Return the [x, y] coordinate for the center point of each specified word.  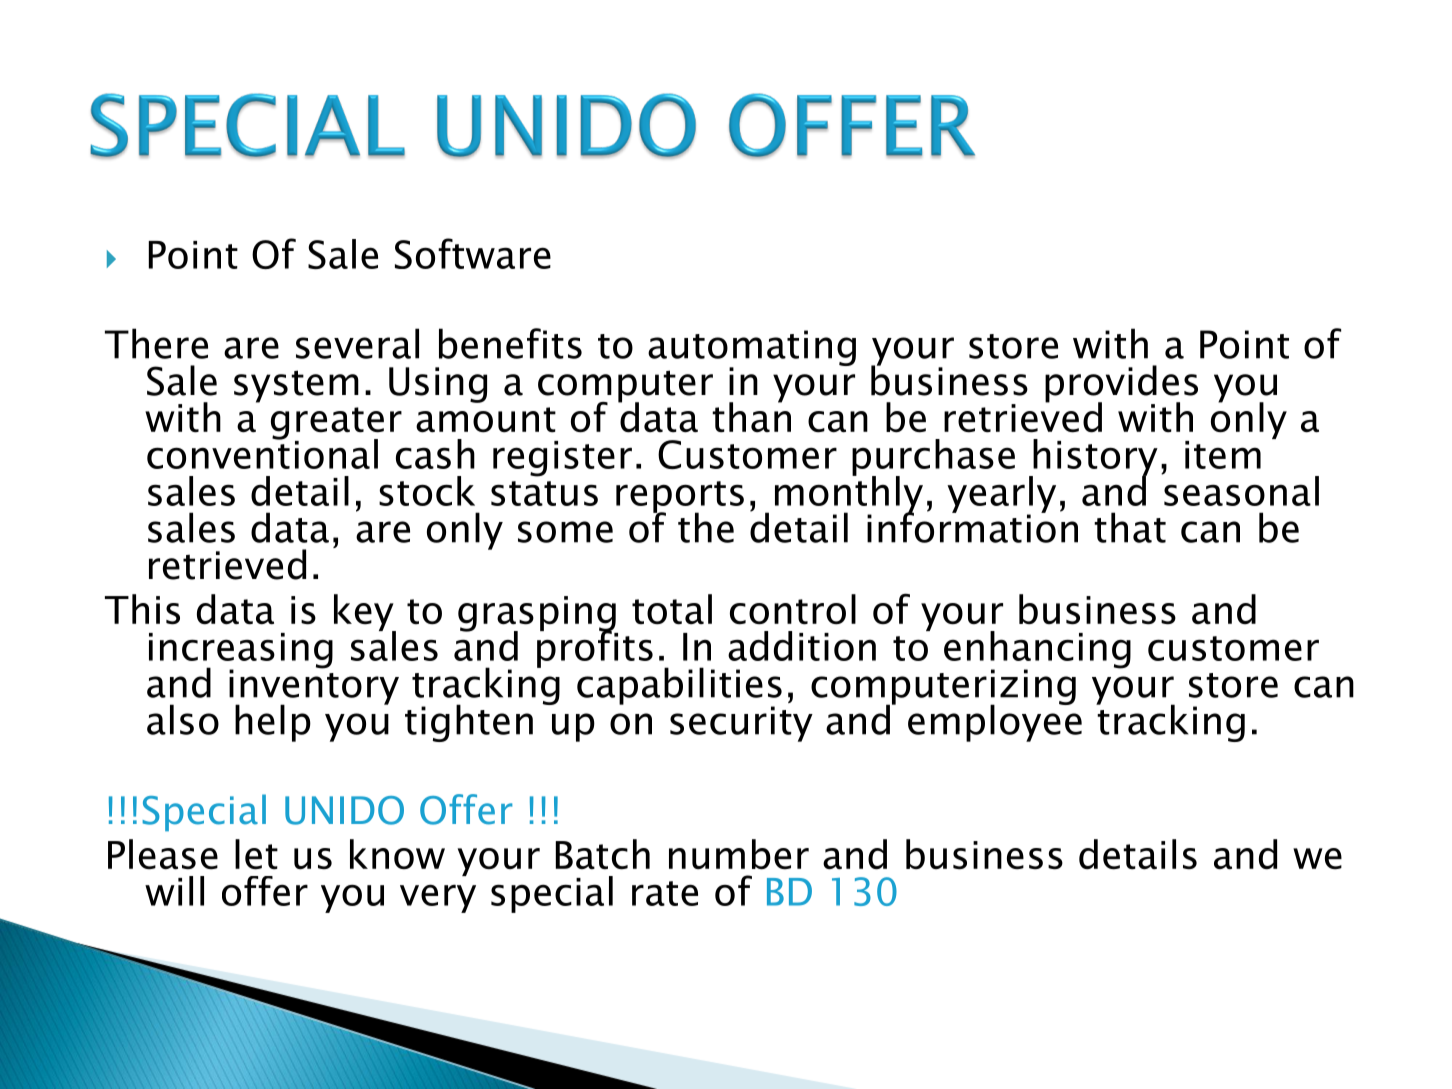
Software [473, 253]
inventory [314, 687]
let [256, 854]
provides [1121, 385]
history [1094, 458]
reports [680, 498]
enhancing [1037, 651]
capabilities [679, 687]
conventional [262, 453]
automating [752, 349]
